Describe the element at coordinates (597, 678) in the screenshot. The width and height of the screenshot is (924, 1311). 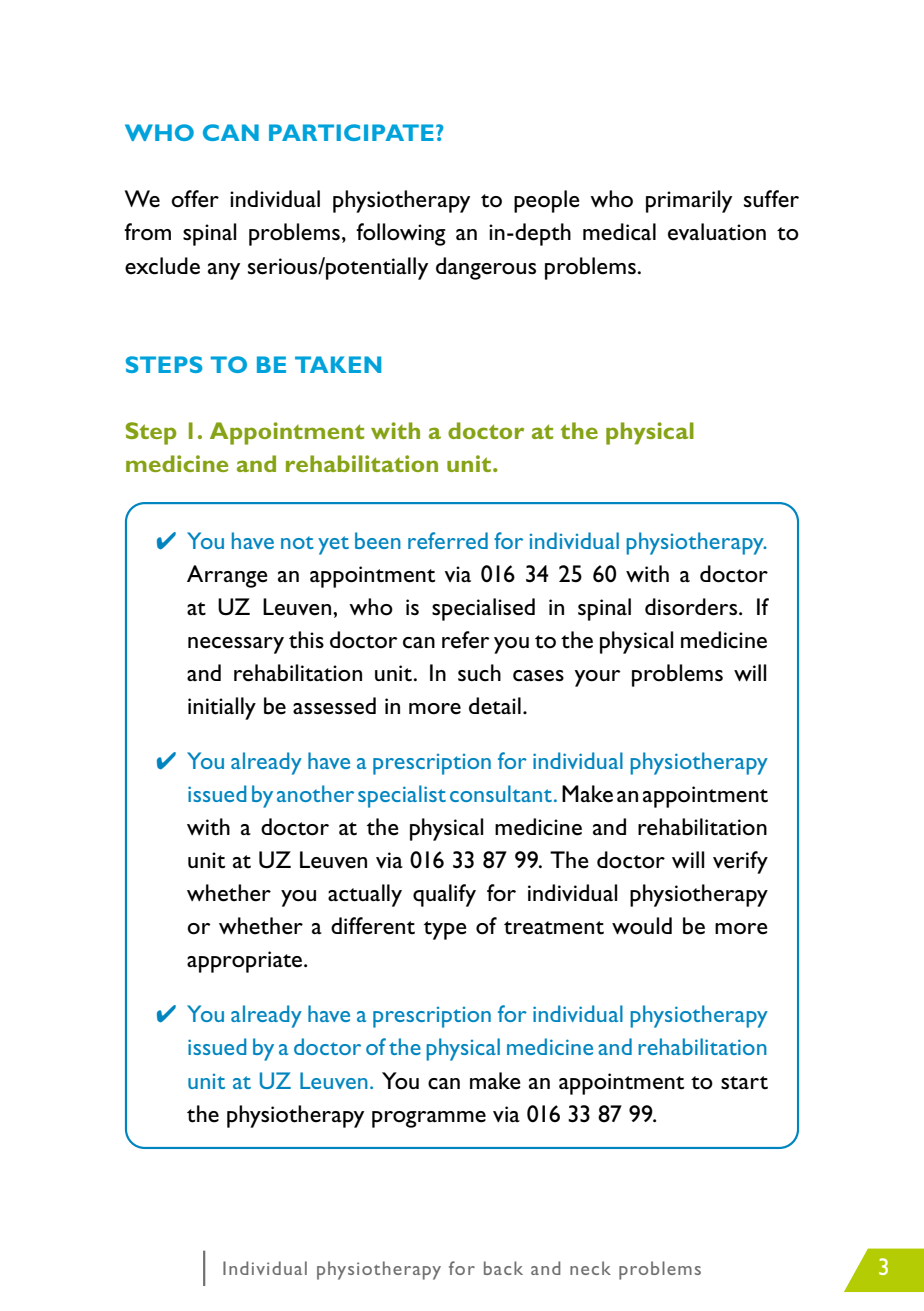
I see `your` at that location.
